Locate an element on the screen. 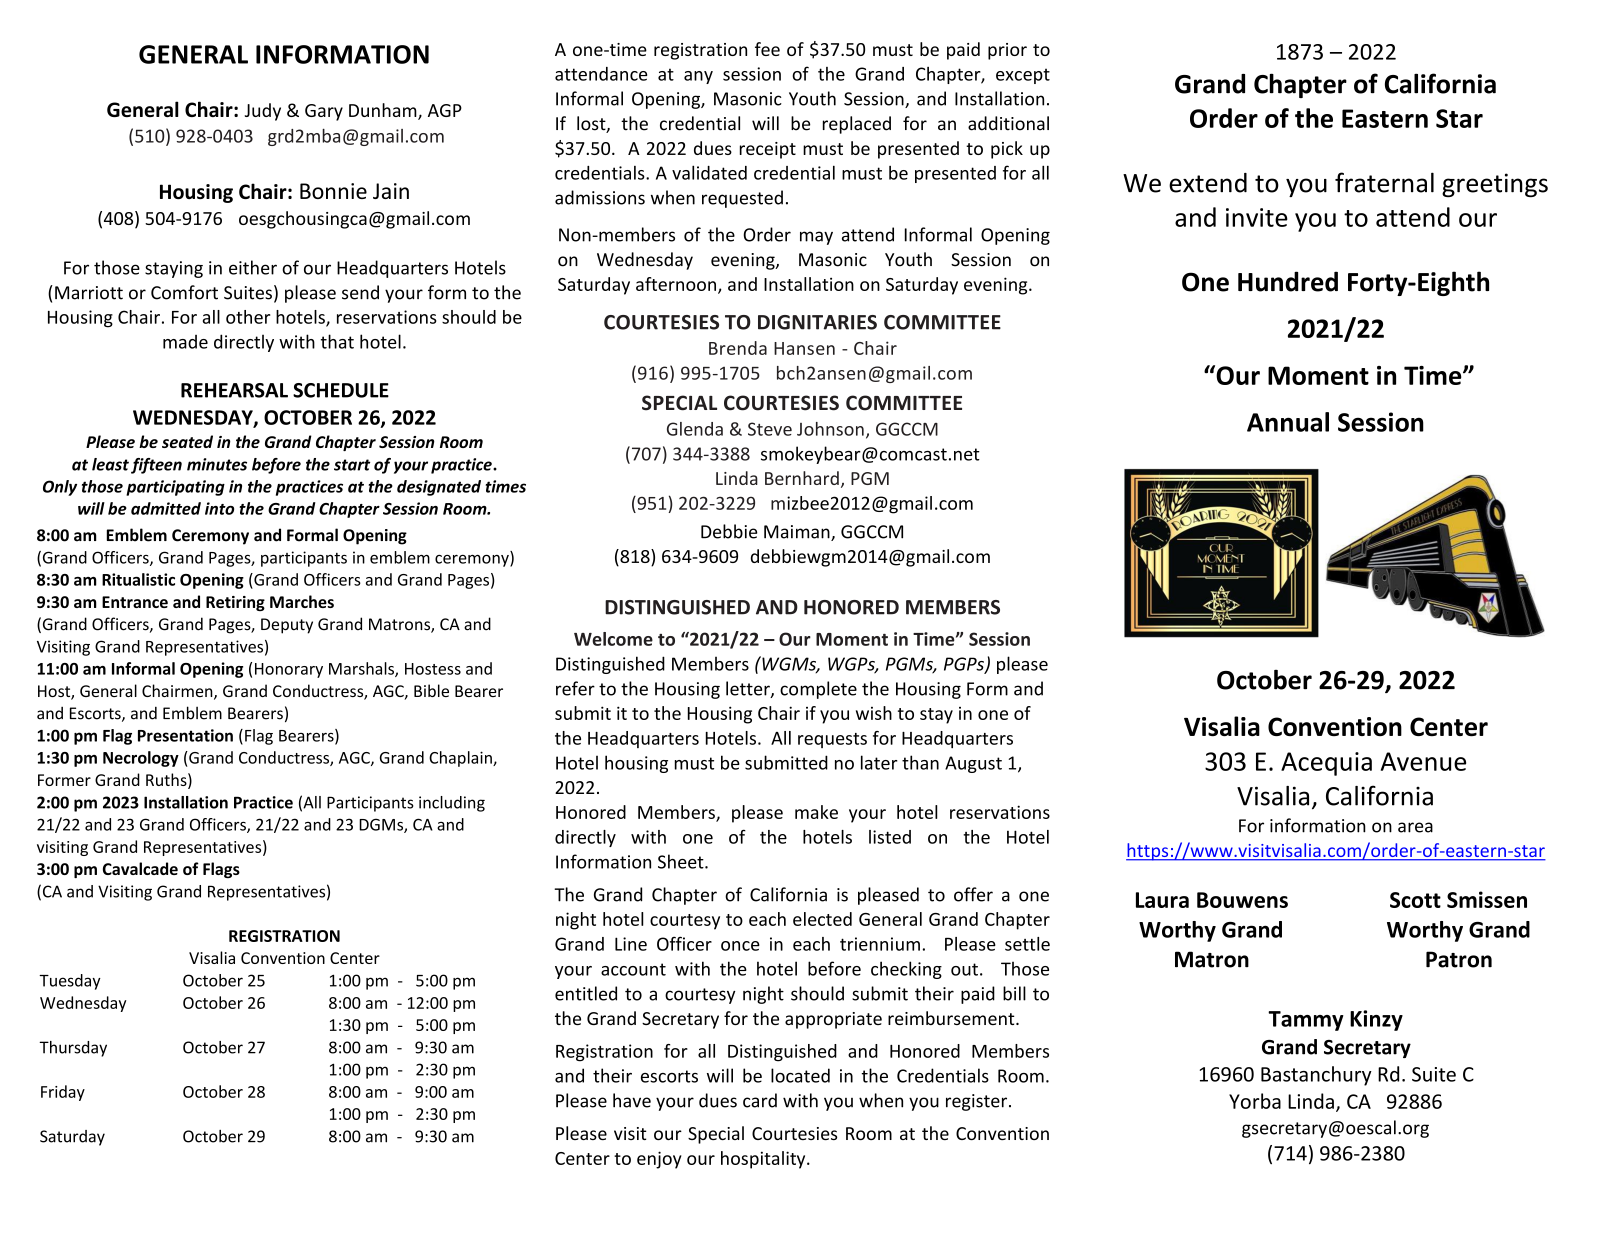  Friday is located at coordinates (63, 1093).
